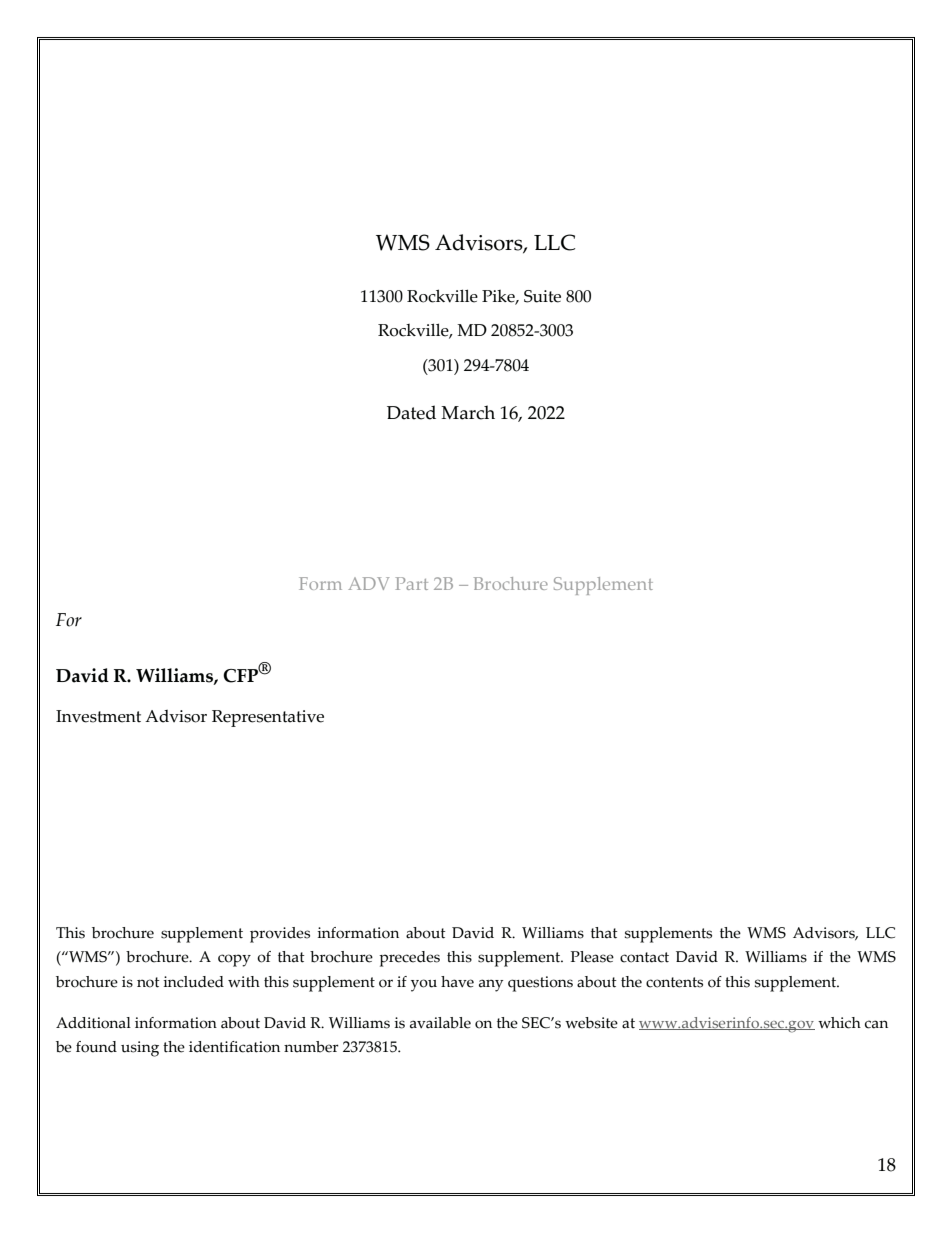 This image has height=1233, width=952. Describe the element at coordinates (234, 960) in the image. I see `copy` at that location.
